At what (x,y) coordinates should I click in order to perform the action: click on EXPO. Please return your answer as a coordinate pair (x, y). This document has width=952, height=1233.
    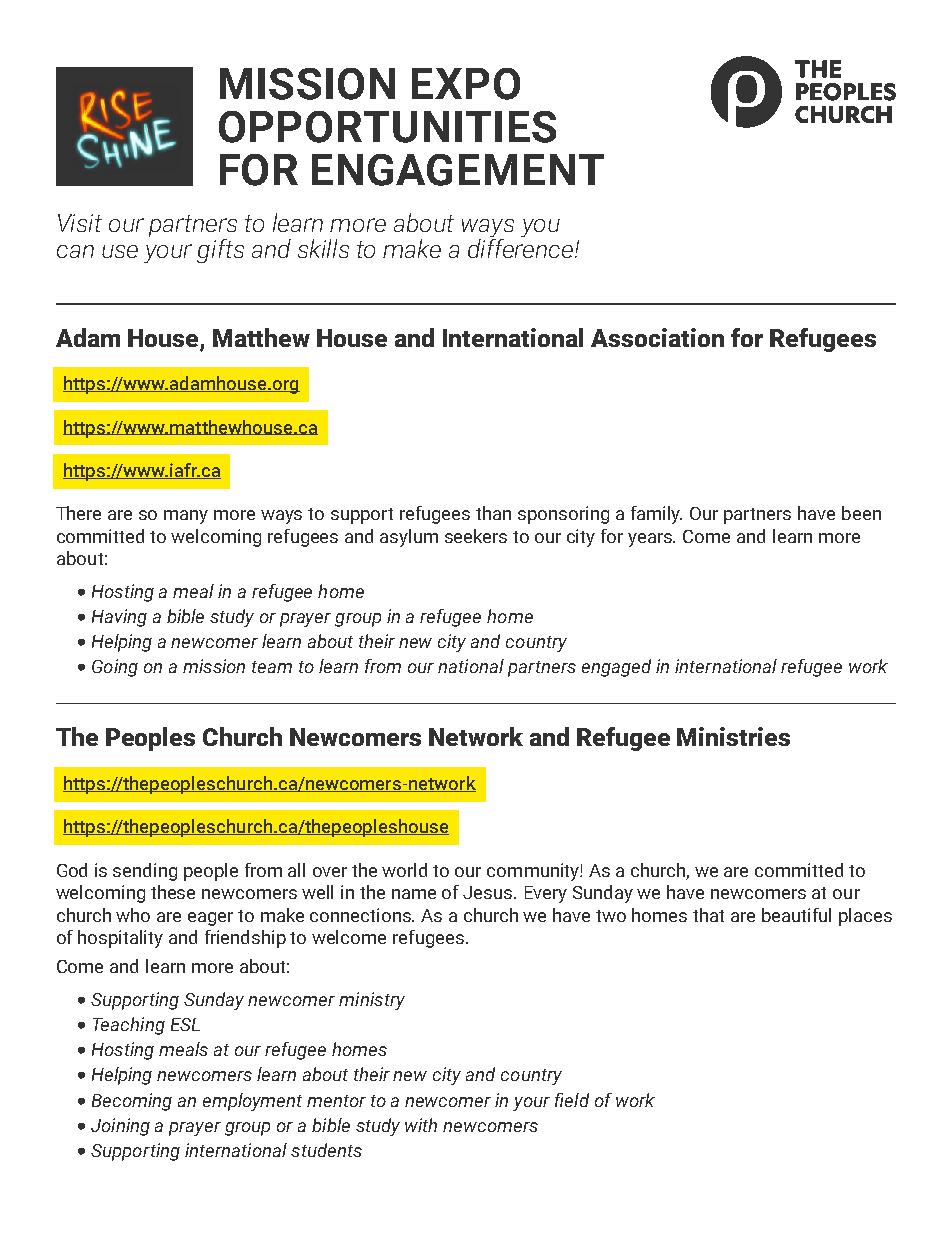
    Looking at the image, I should click on (466, 84).
